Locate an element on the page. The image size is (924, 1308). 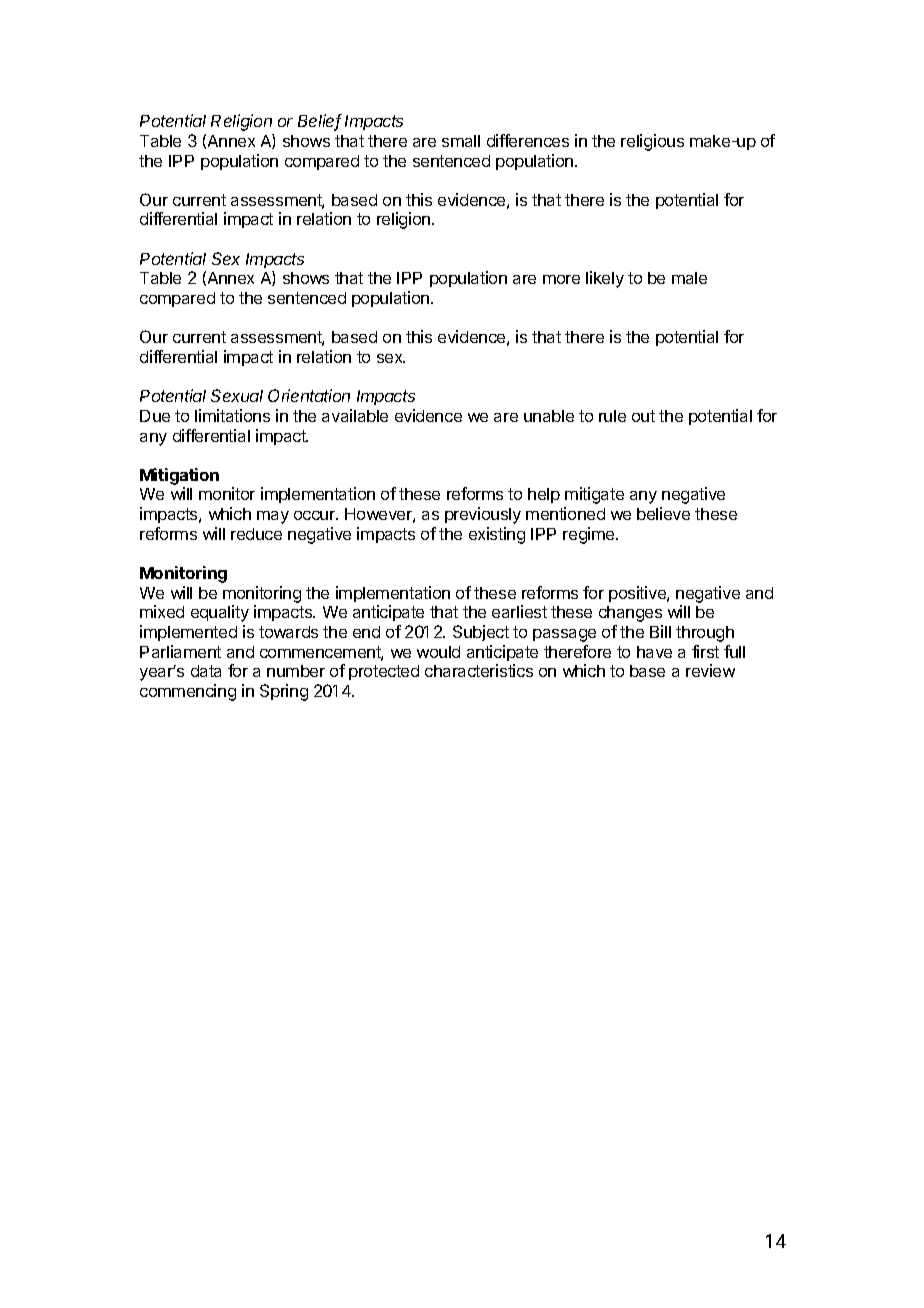
Mitigation is located at coordinates (179, 478).
